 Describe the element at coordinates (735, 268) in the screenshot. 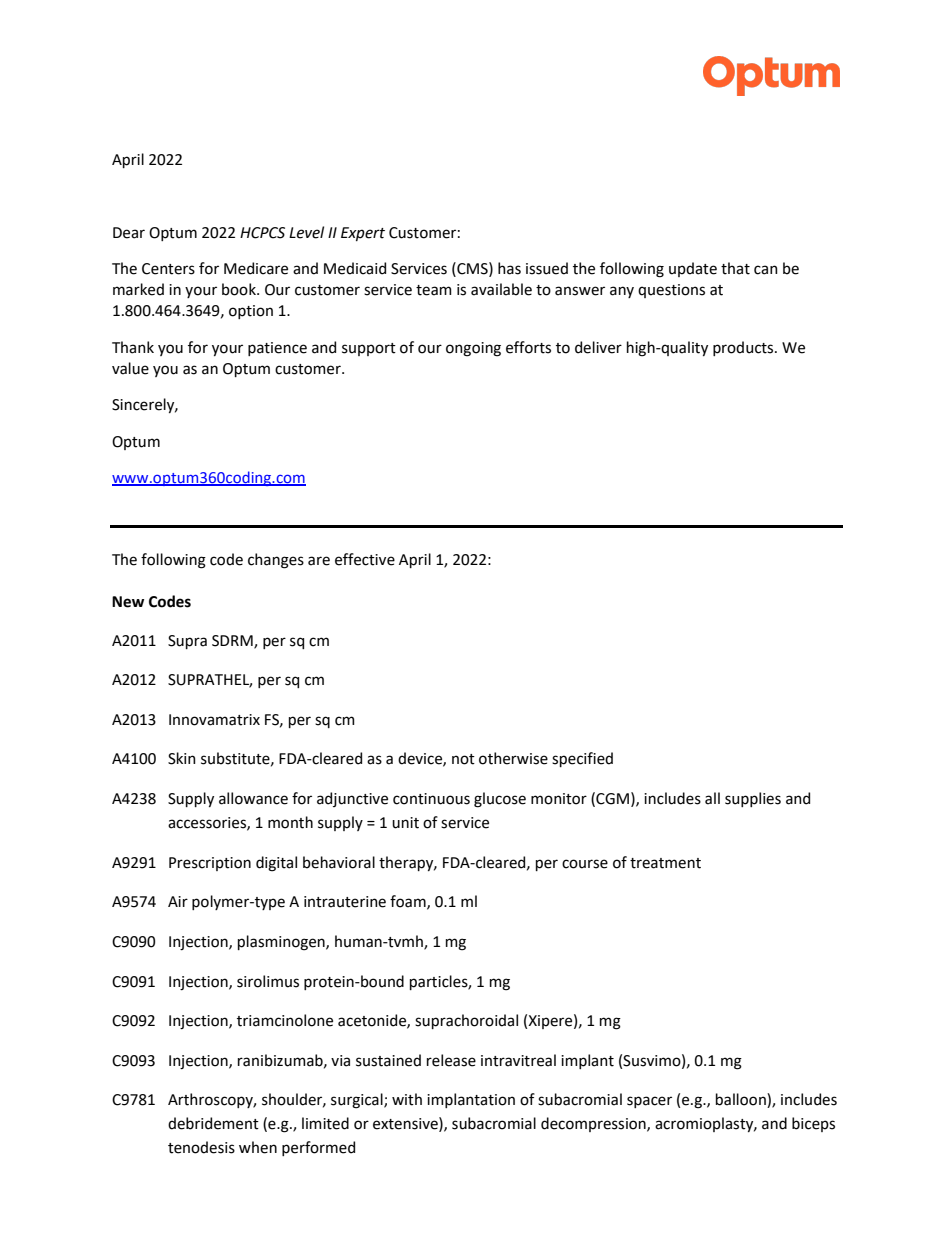

I see `that` at that location.
